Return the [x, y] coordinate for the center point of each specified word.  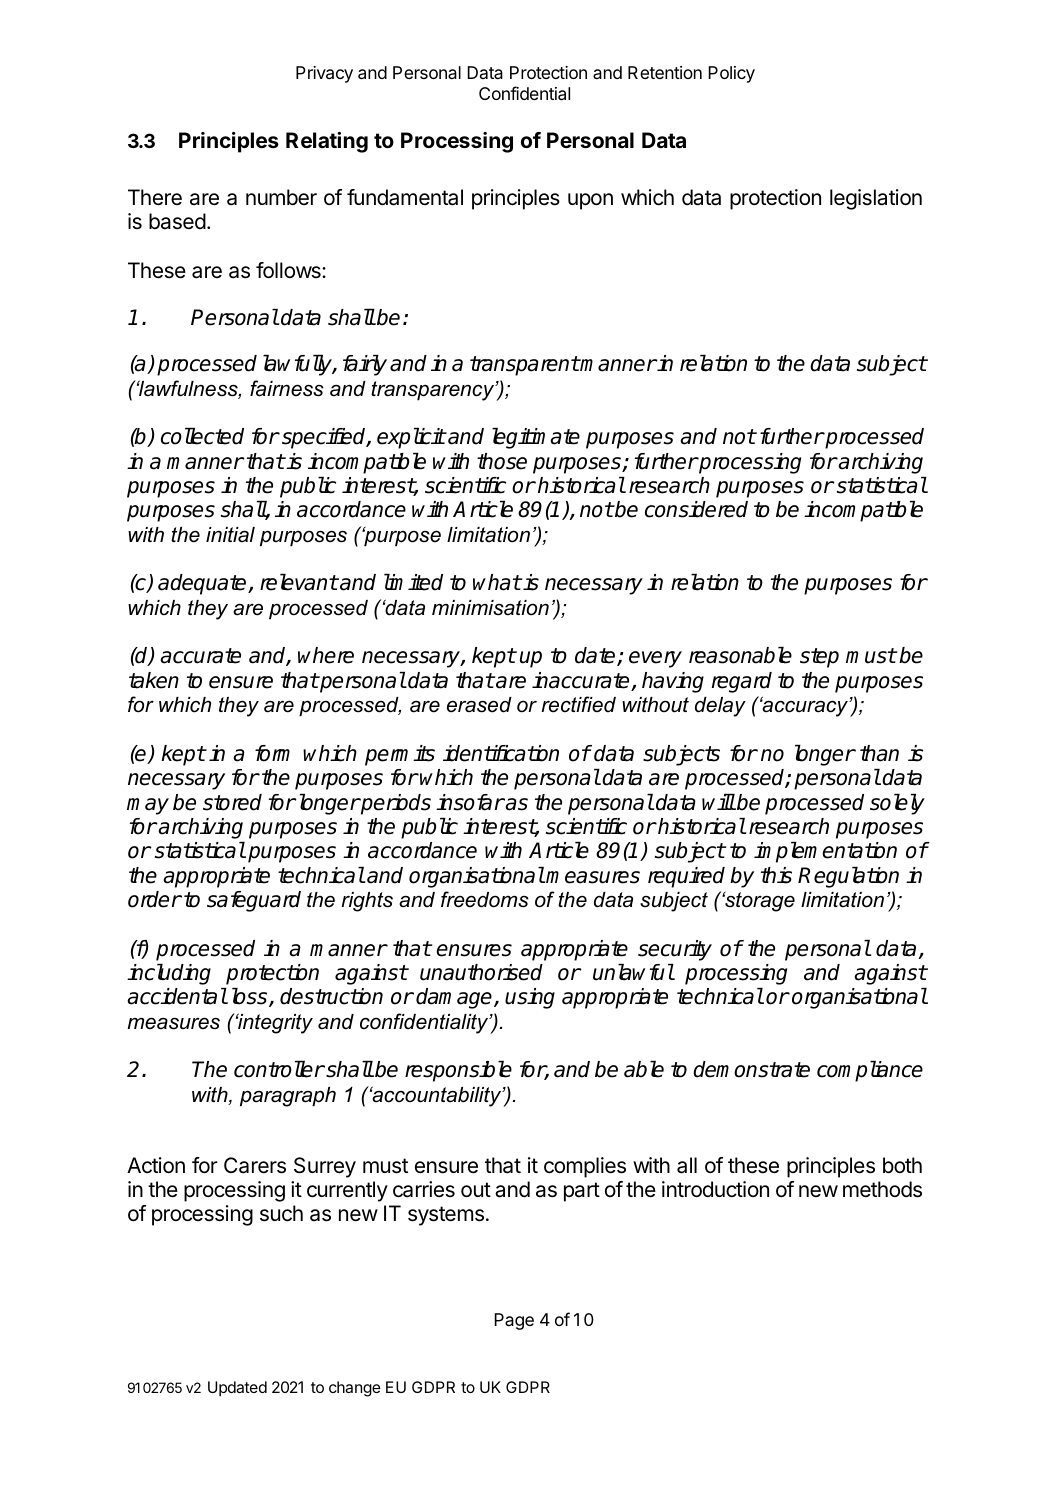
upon [590, 201]
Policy [731, 74]
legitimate [536, 438]
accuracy [805, 708]
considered [696, 509]
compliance [870, 1071]
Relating [327, 142]
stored [232, 802]
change [355, 1389]
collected [202, 436]
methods [882, 1189]
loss [251, 997]
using [530, 998]
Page [514, 1321]
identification [501, 753]
